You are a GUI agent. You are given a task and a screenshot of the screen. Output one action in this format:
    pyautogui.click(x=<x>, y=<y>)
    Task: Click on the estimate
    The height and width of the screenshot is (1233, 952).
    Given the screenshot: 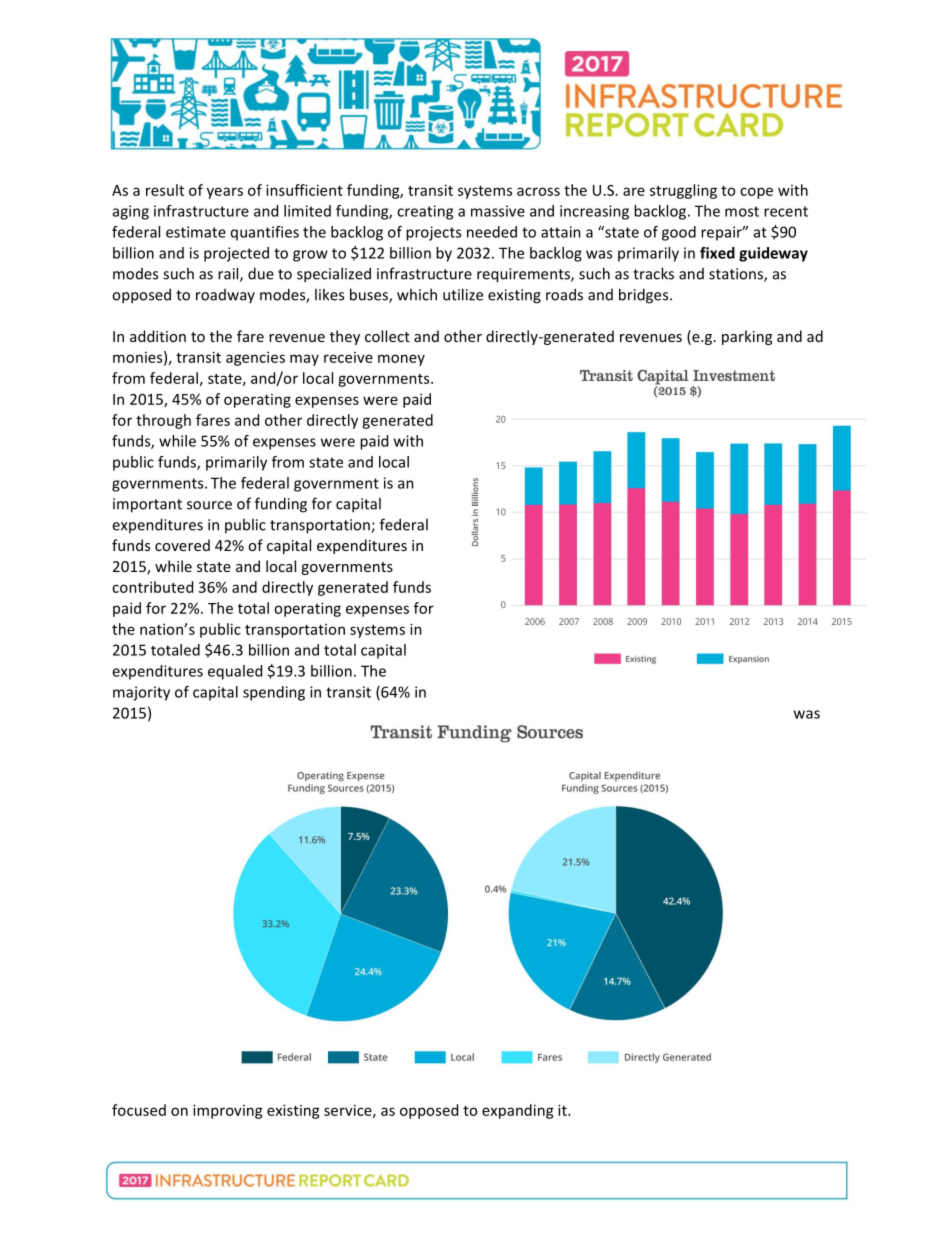 What is the action you would take?
    pyautogui.click(x=196, y=232)
